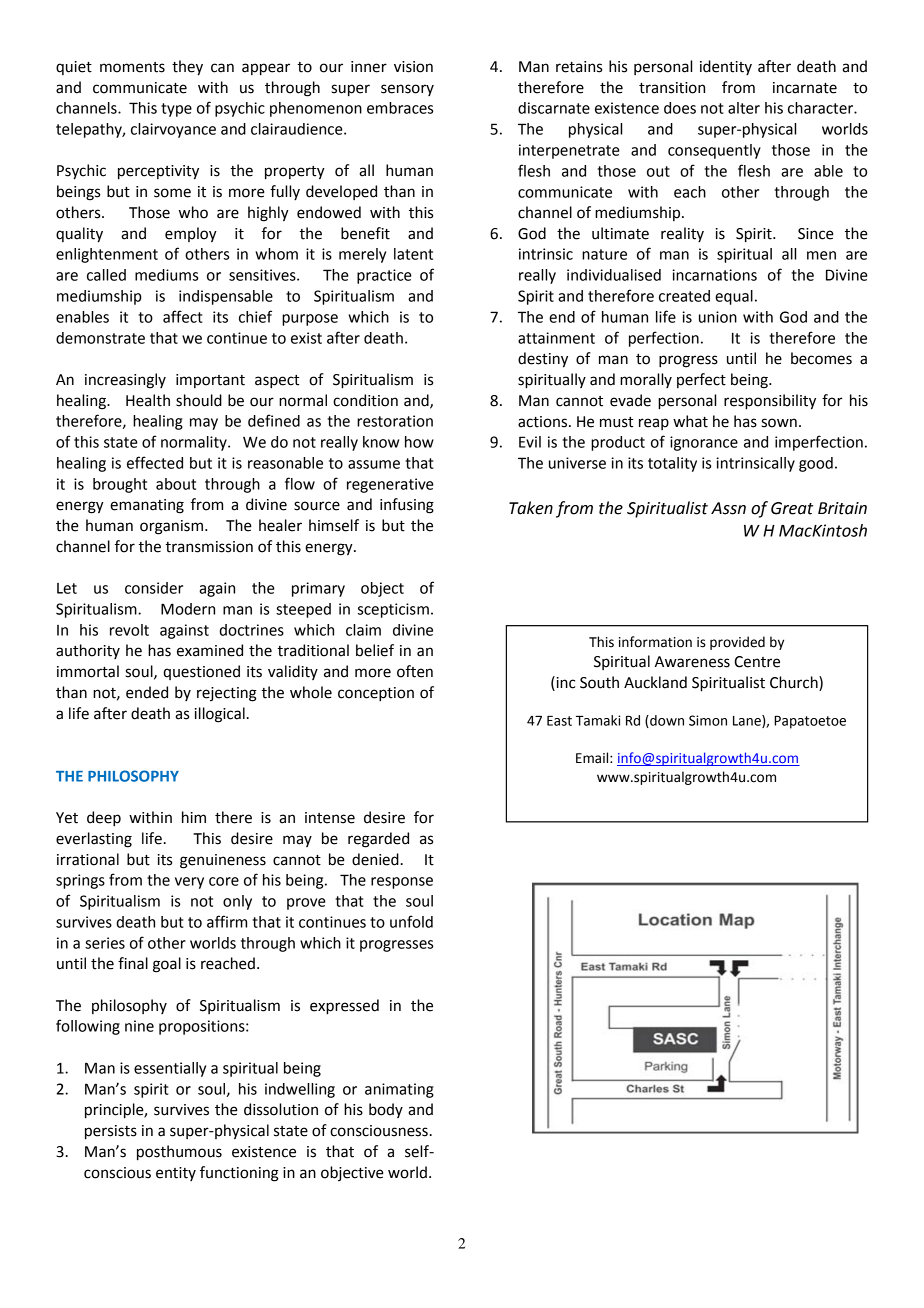 Image resolution: width=924 pixels, height=1308 pixels. Describe the element at coordinates (419, 442) in the image. I see `how` at that location.
